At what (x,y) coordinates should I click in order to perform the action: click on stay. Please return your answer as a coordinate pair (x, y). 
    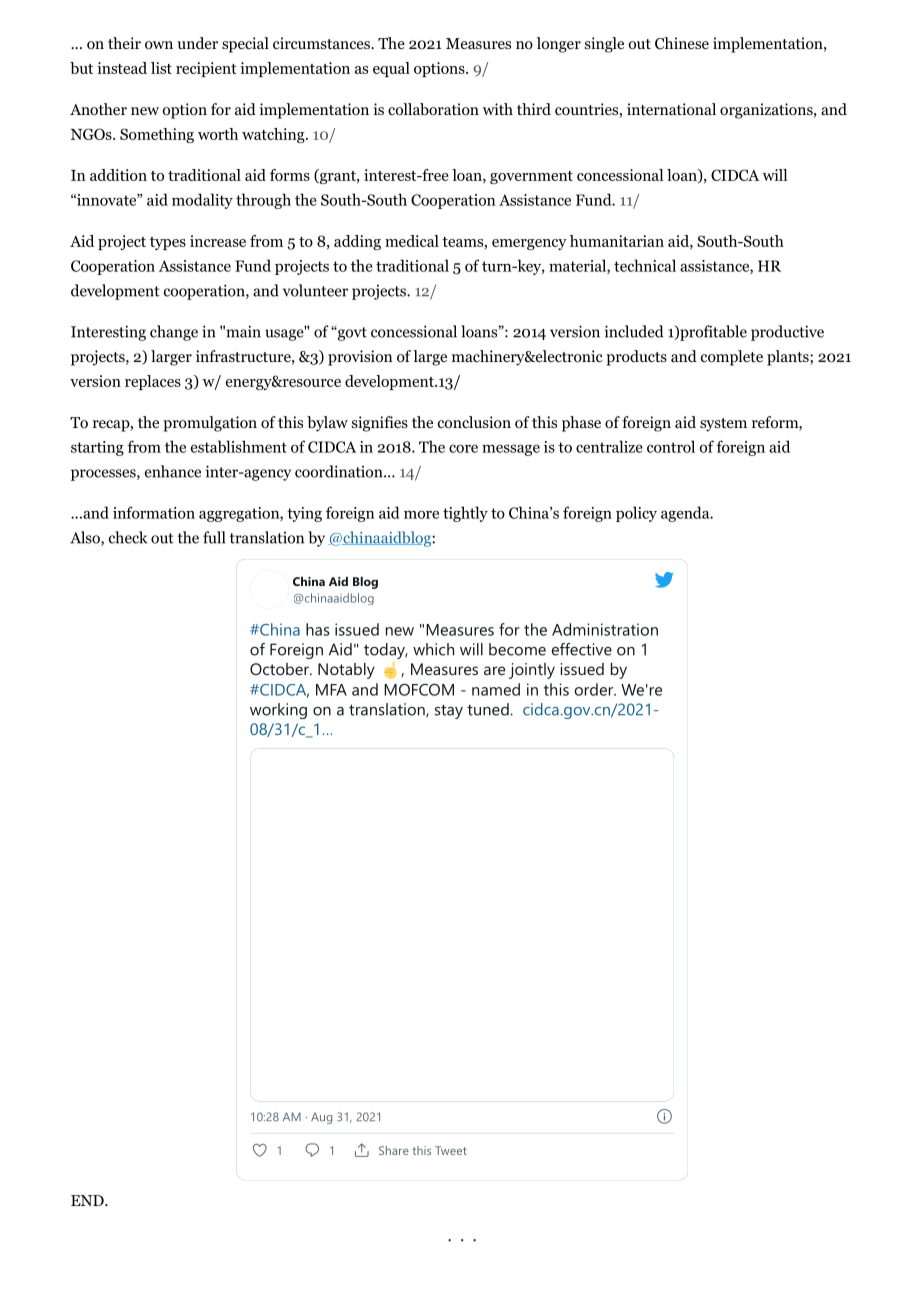
    Looking at the image, I should click on (449, 711).
